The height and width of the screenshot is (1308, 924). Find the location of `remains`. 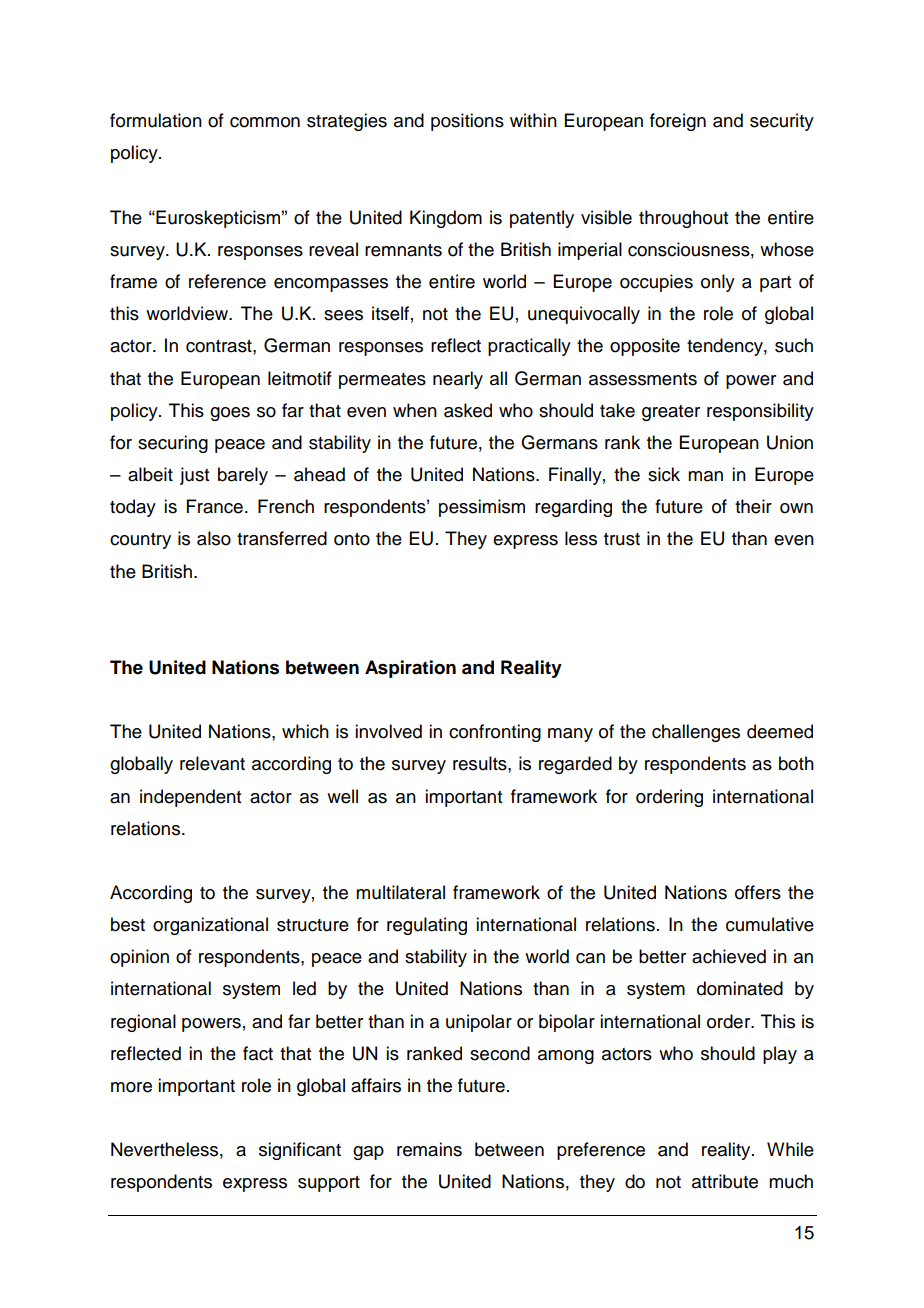

remains is located at coordinates (429, 1149).
